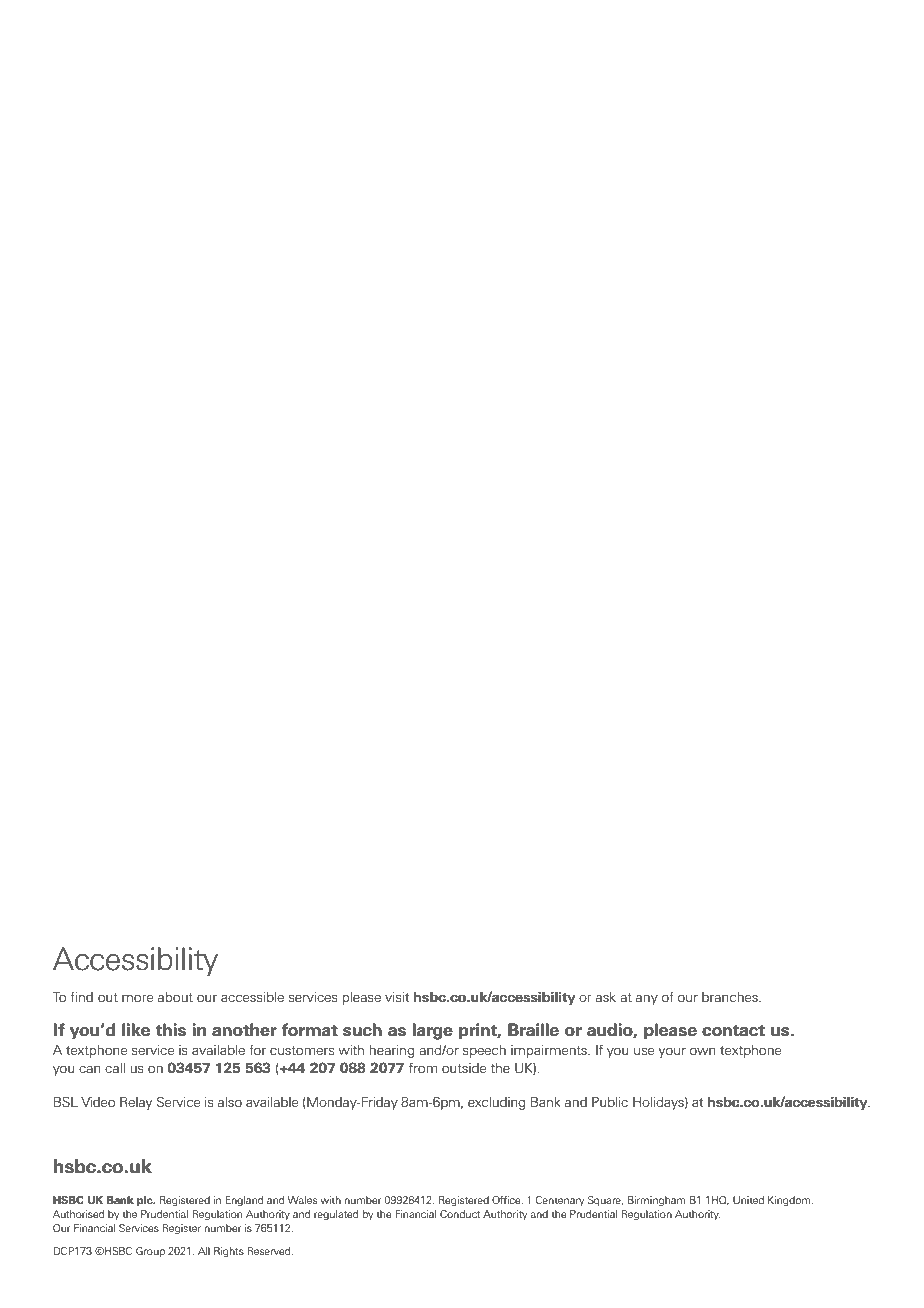 This screenshot has width=924, height=1308. Describe the element at coordinates (137, 998) in the screenshot. I see `more` at that location.
